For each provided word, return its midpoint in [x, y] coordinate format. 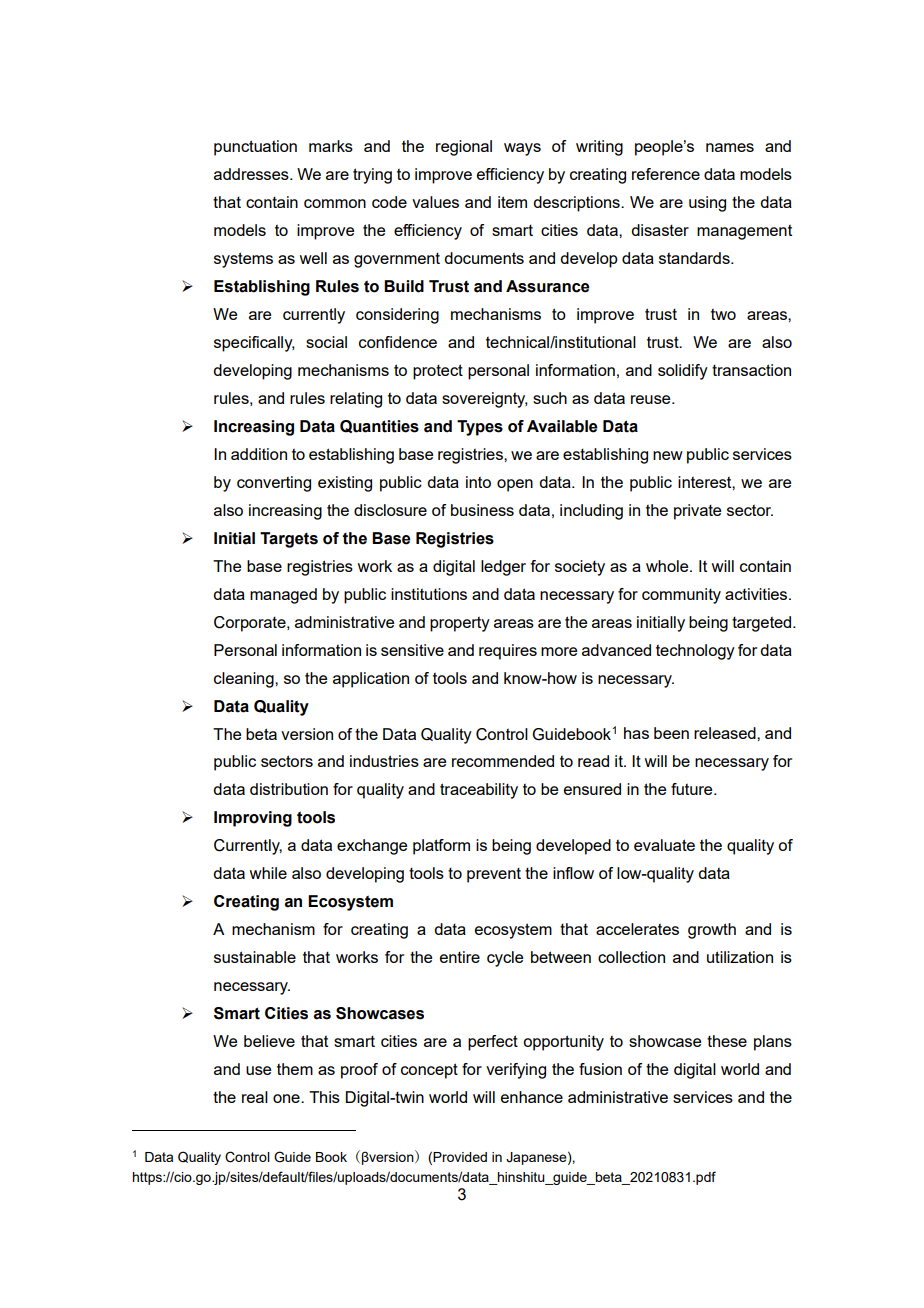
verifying [516, 1071]
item [512, 202]
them [295, 1069]
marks [331, 146]
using [707, 204]
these [727, 1041]
